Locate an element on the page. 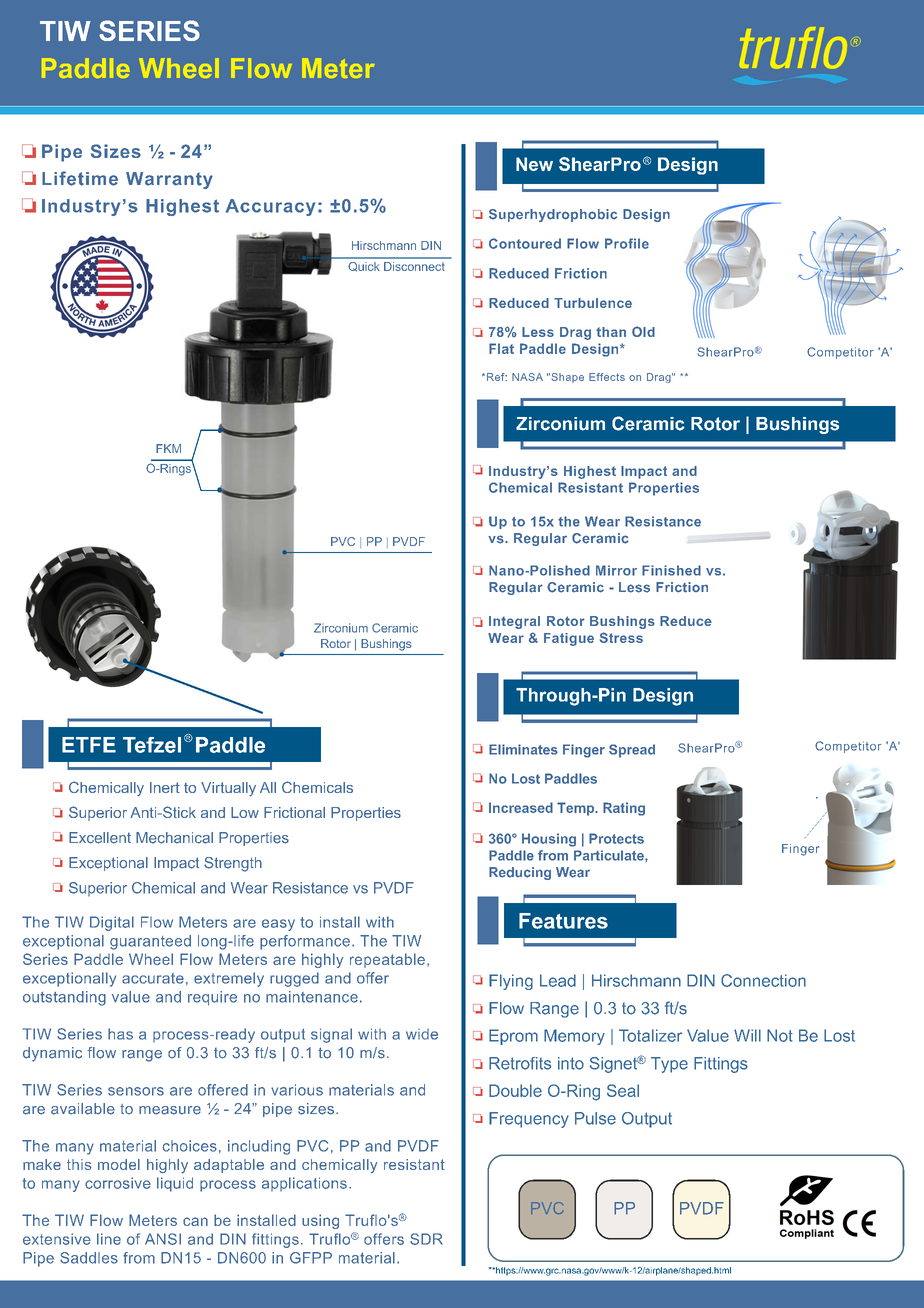 This document has height=1308, width=924. Effects is located at coordinates (607, 377).
